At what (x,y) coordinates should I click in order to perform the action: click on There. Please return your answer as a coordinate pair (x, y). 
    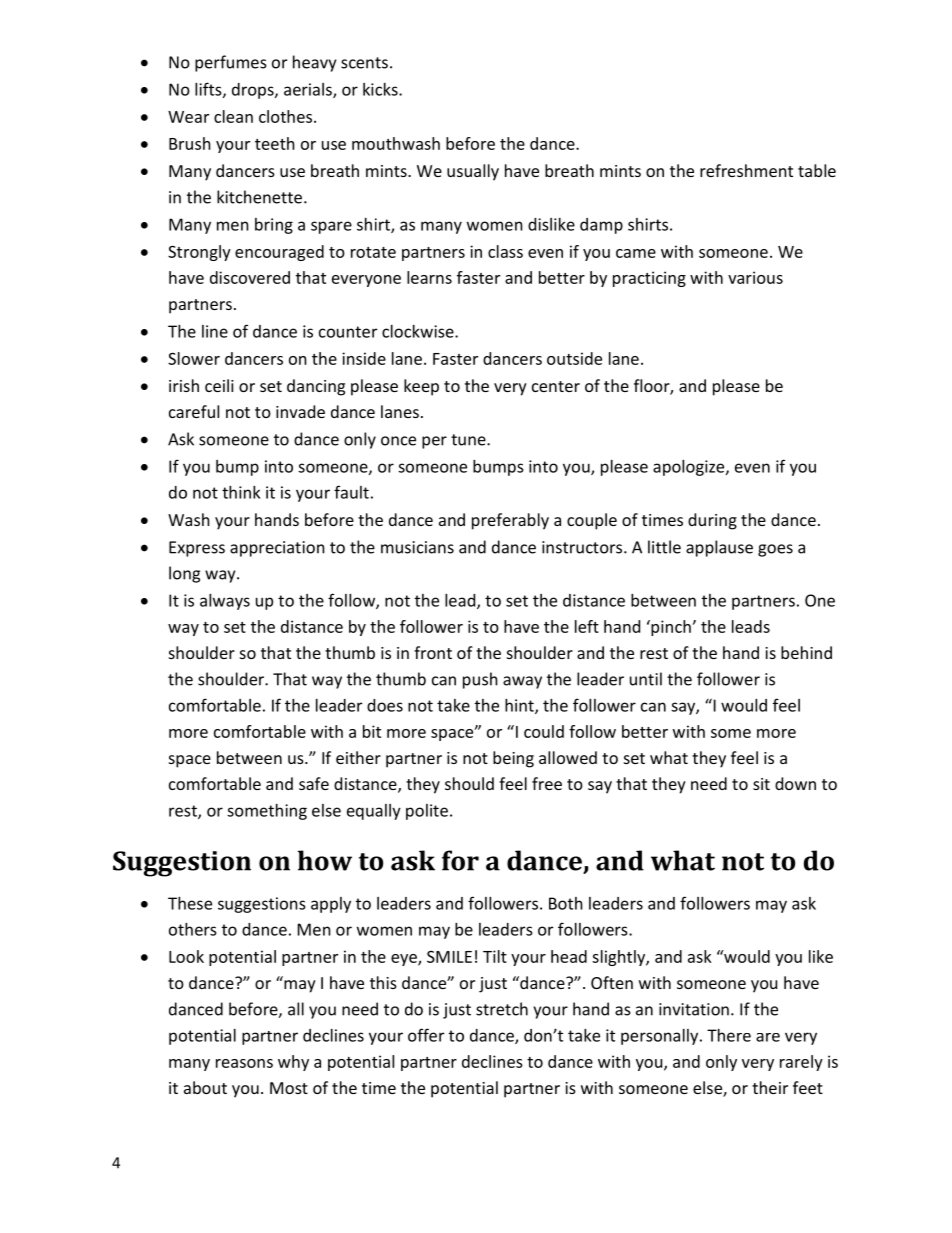
    Looking at the image, I should click on (729, 1035).
